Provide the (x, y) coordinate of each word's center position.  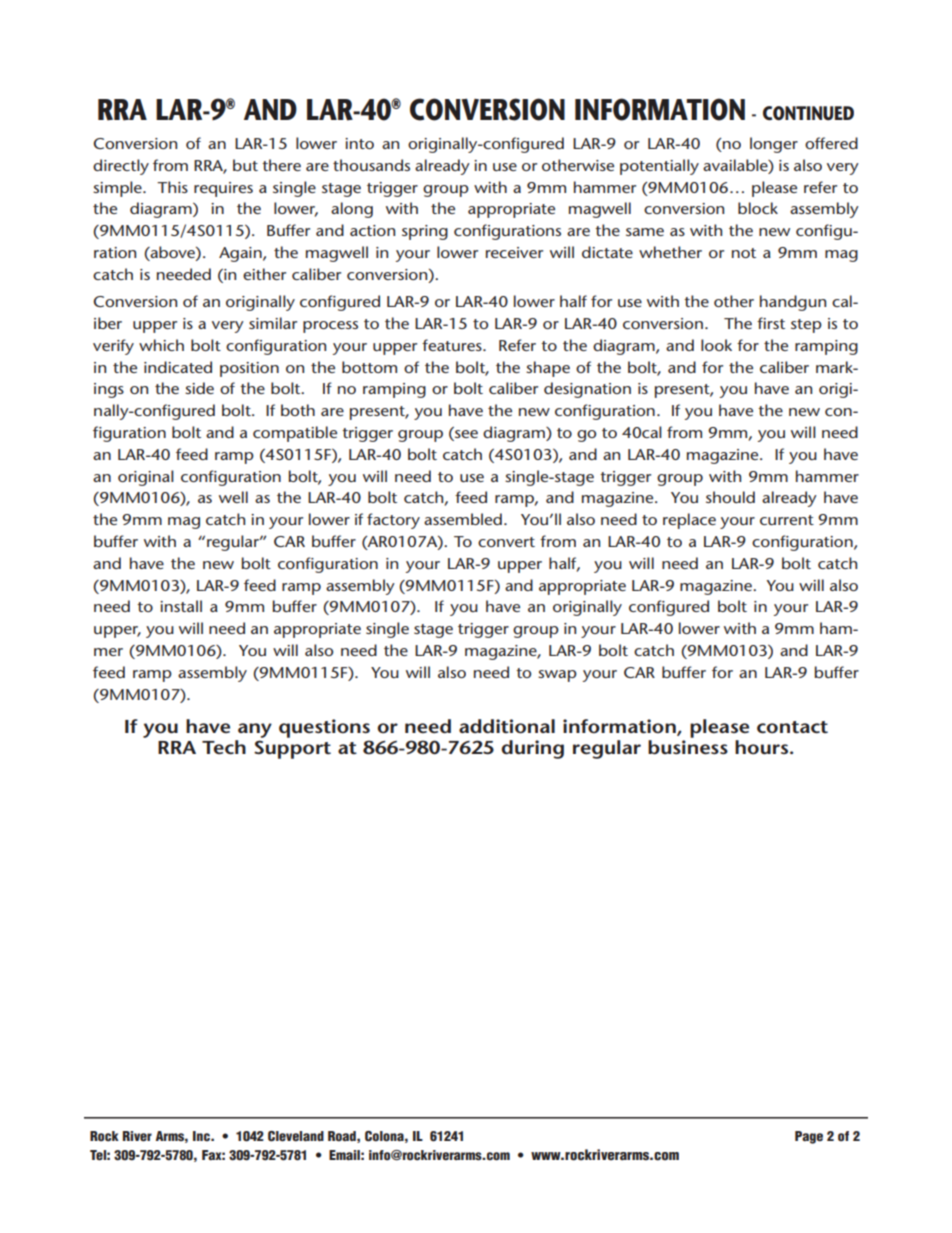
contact (792, 727)
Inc (202, 1136)
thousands (371, 165)
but (245, 165)
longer (774, 145)
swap (557, 676)
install (181, 606)
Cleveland (296, 1136)
